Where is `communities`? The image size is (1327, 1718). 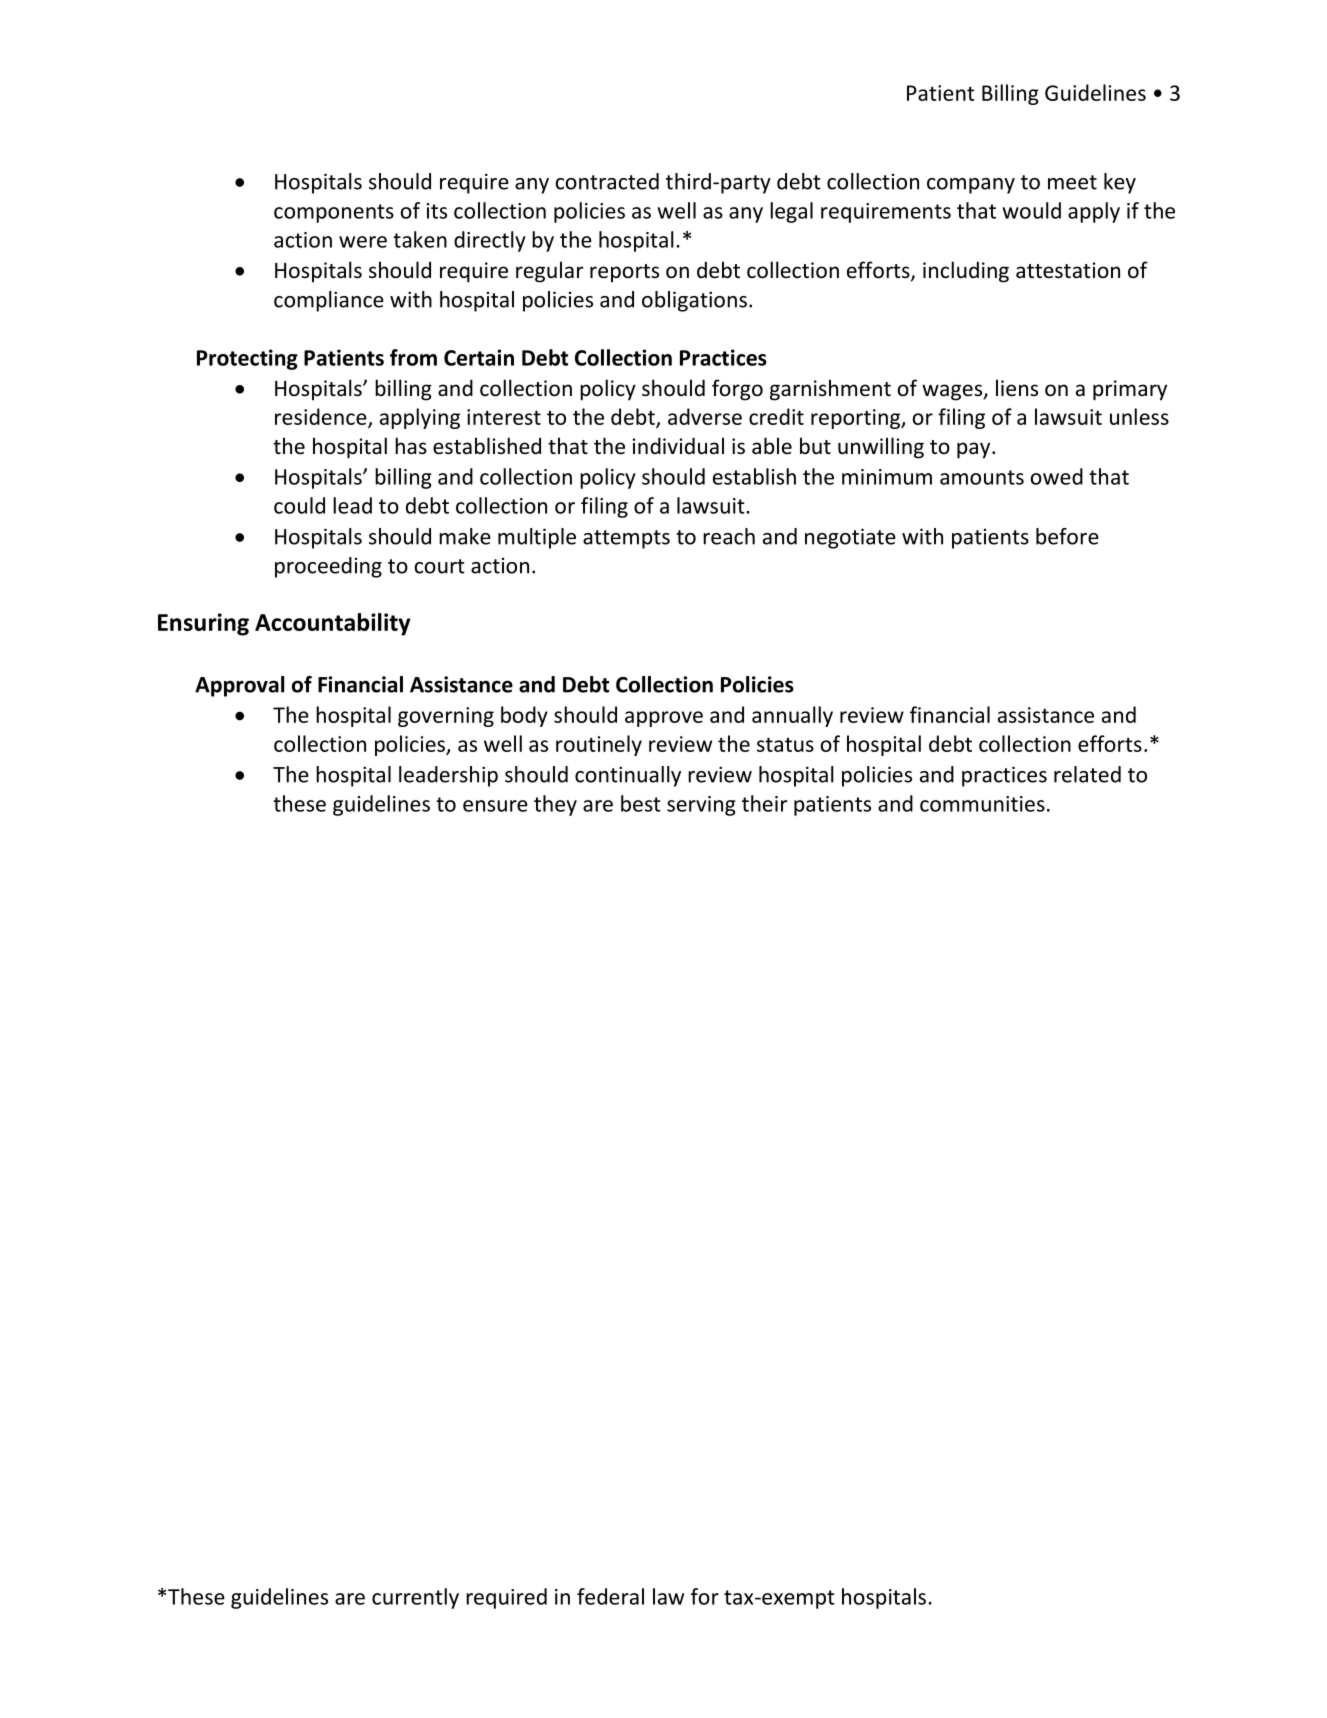 communities is located at coordinates (982, 804).
